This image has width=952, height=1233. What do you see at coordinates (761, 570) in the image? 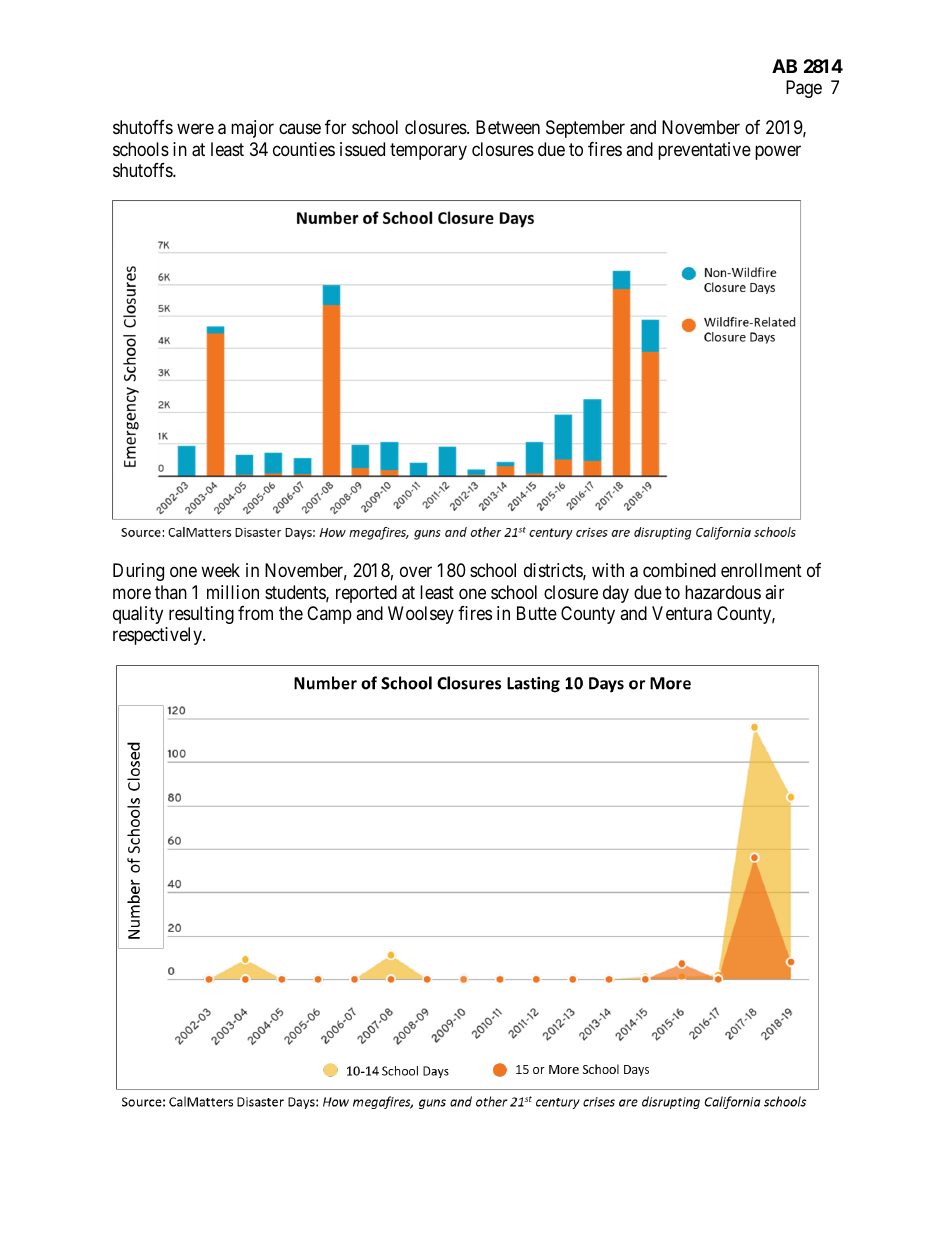
I see `enrollment` at bounding box center [761, 570].
